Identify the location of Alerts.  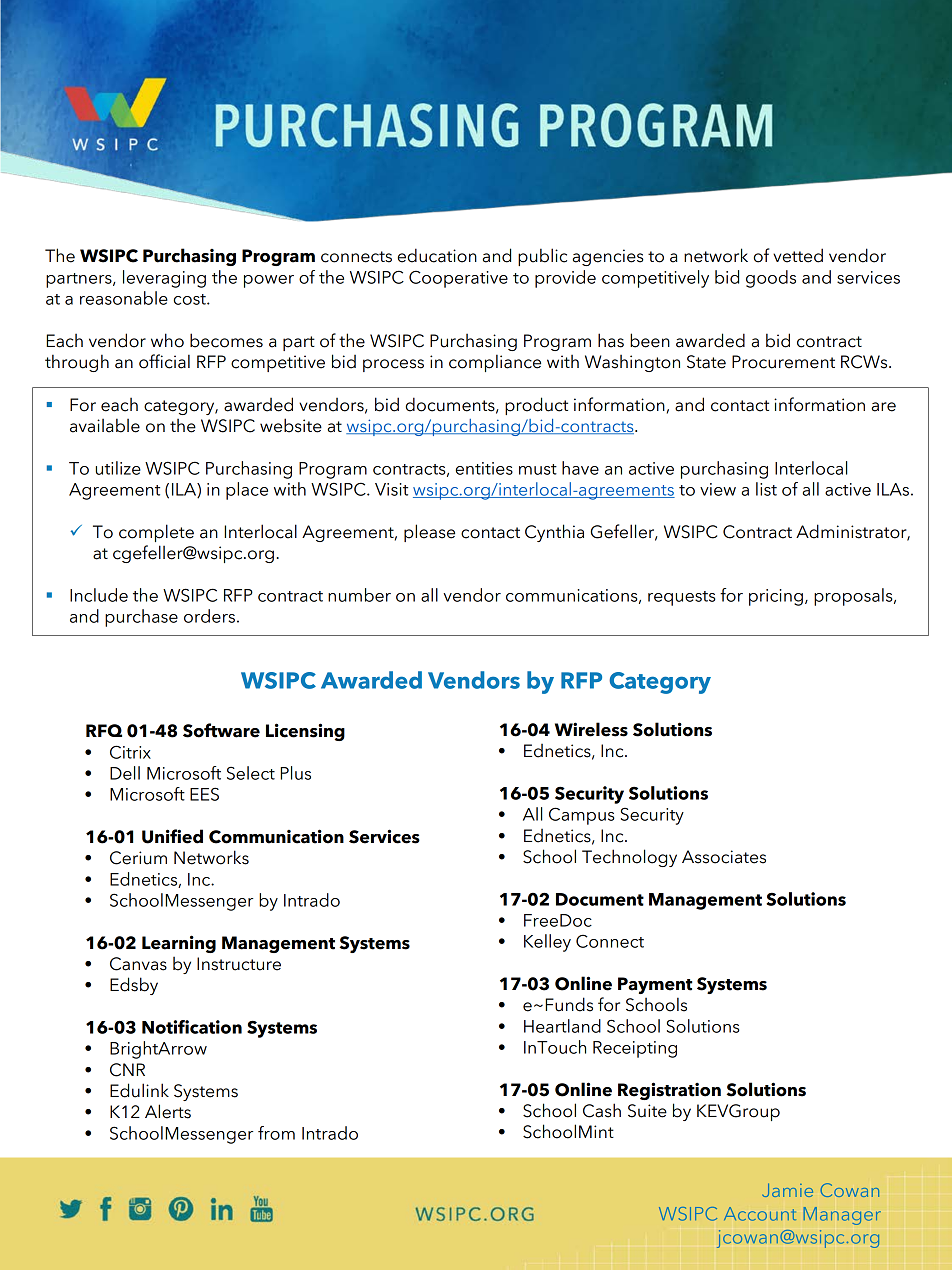
(168, 1111).
